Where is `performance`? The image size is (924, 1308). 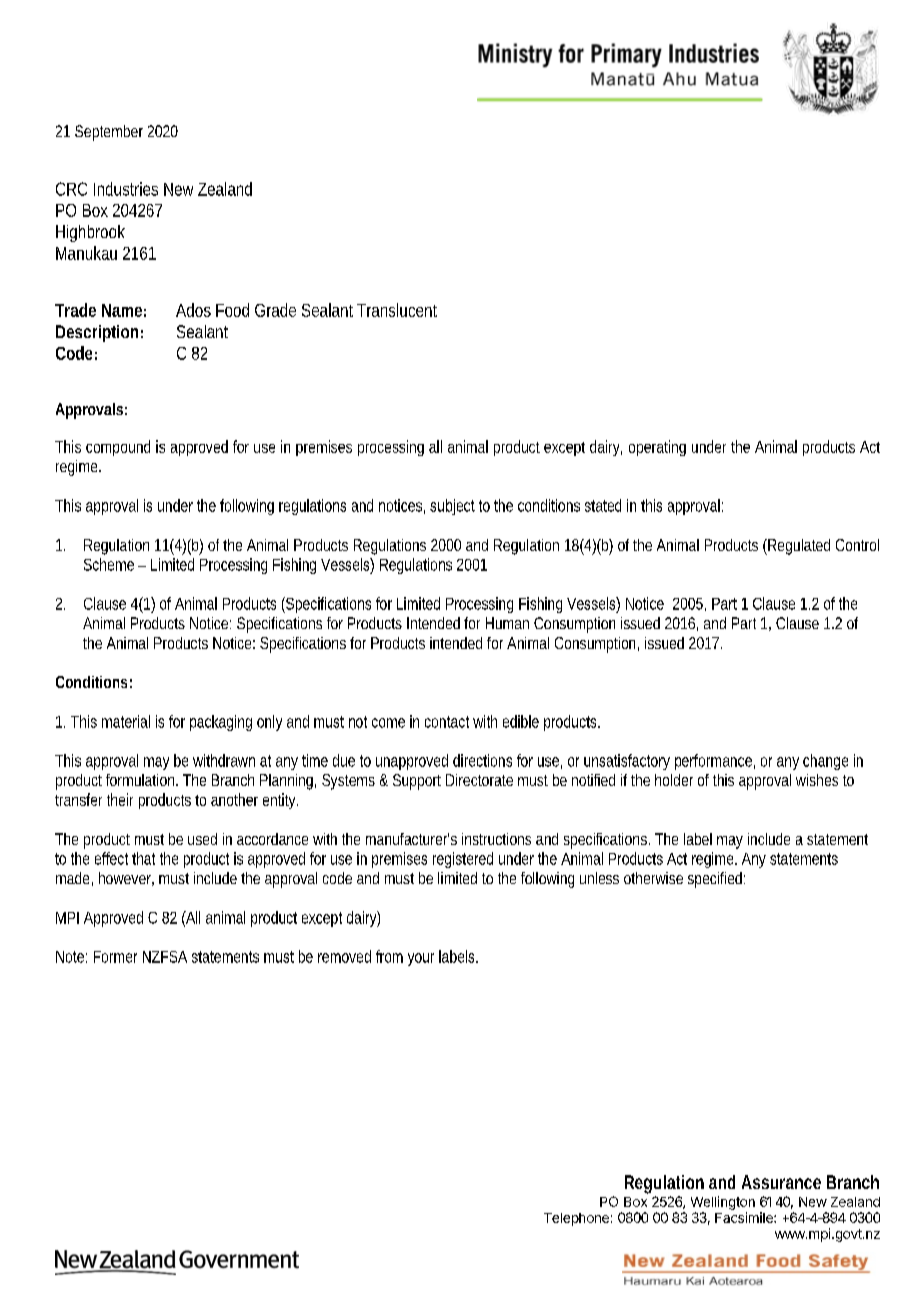 performance is located at coordinates (715, 762).
